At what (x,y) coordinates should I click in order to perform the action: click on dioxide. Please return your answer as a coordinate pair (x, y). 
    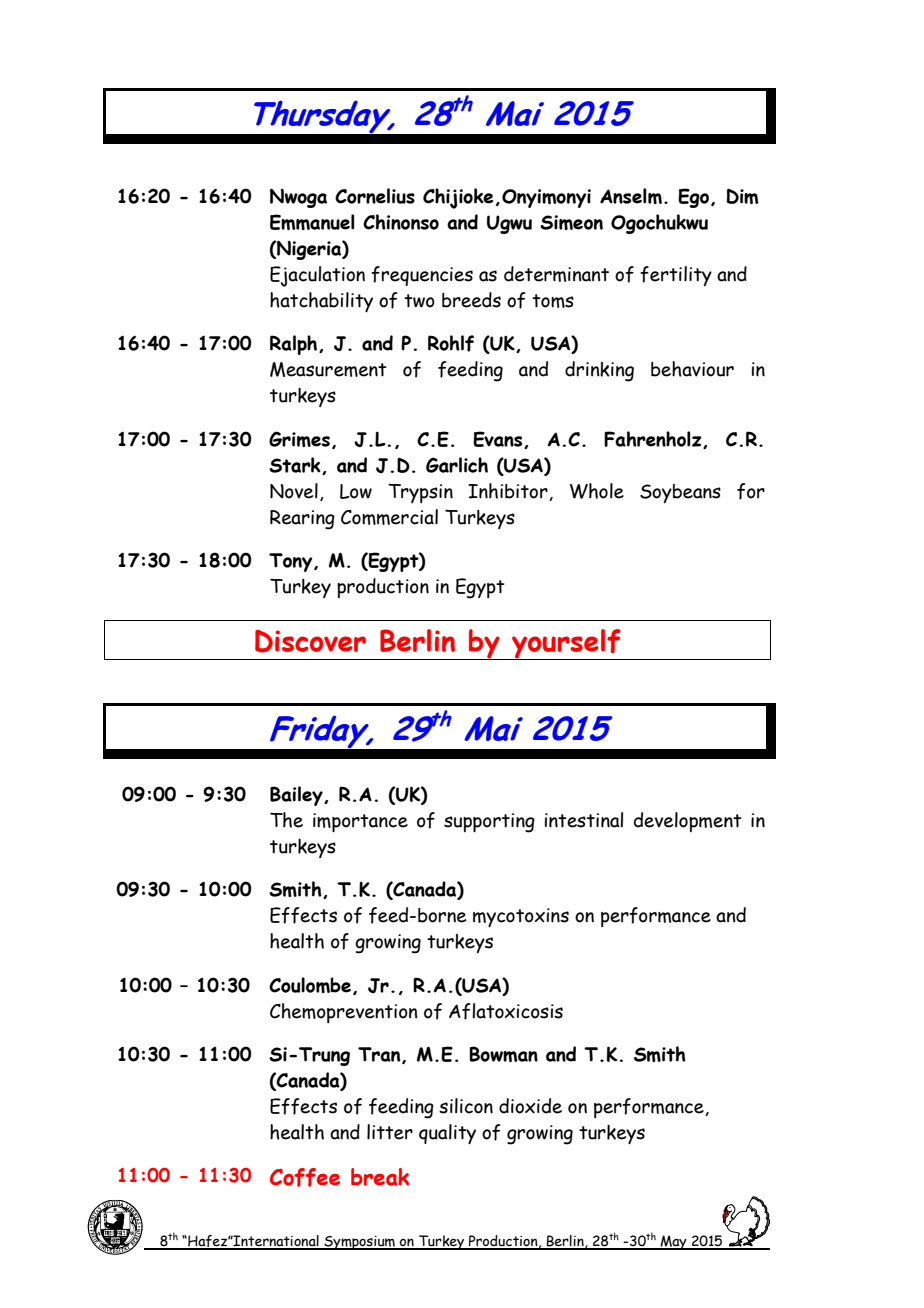
    Looking at the image, I should click on (530, 1106).
